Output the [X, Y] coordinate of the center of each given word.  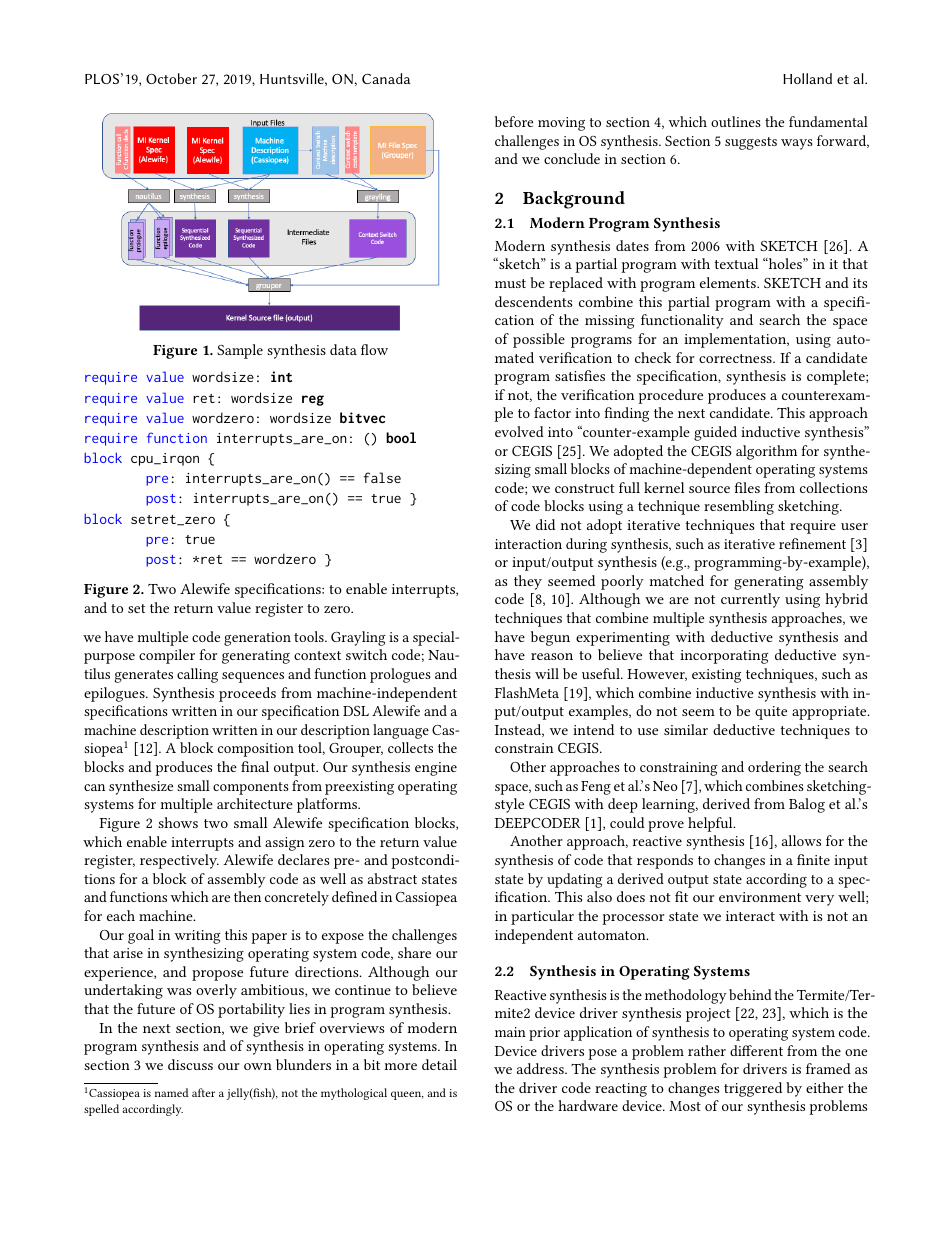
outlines [736, 121]
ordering [774, 768]
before [514, 121]
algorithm [766, 452]
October [171, 78]
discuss [190, 1064]
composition [256, 750]
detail [439, 1064]
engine [436, 769]
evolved [519, 431]
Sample [240, 351]
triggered [753, 1089]
